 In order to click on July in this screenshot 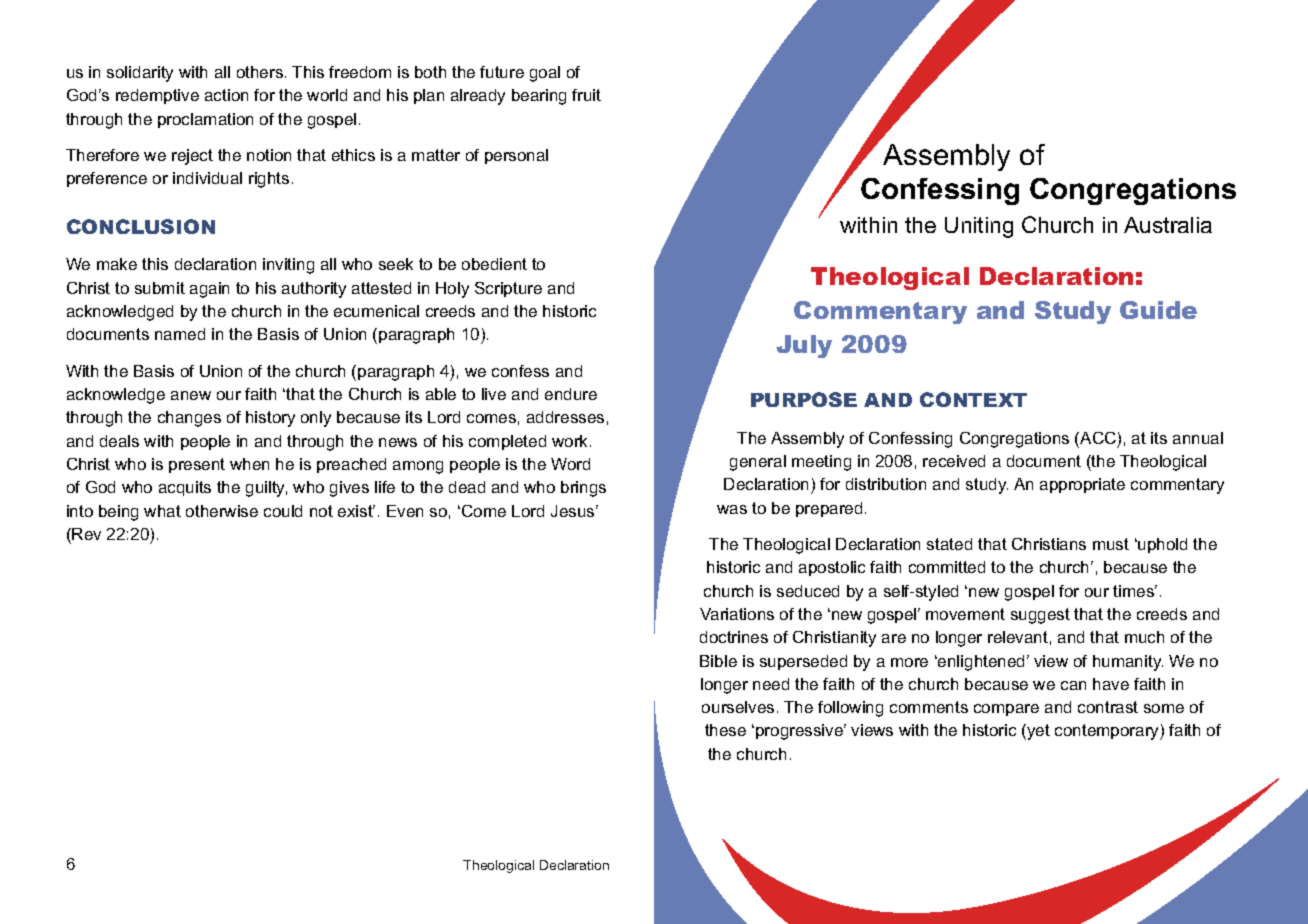, I will do `click(804, 346)`.
